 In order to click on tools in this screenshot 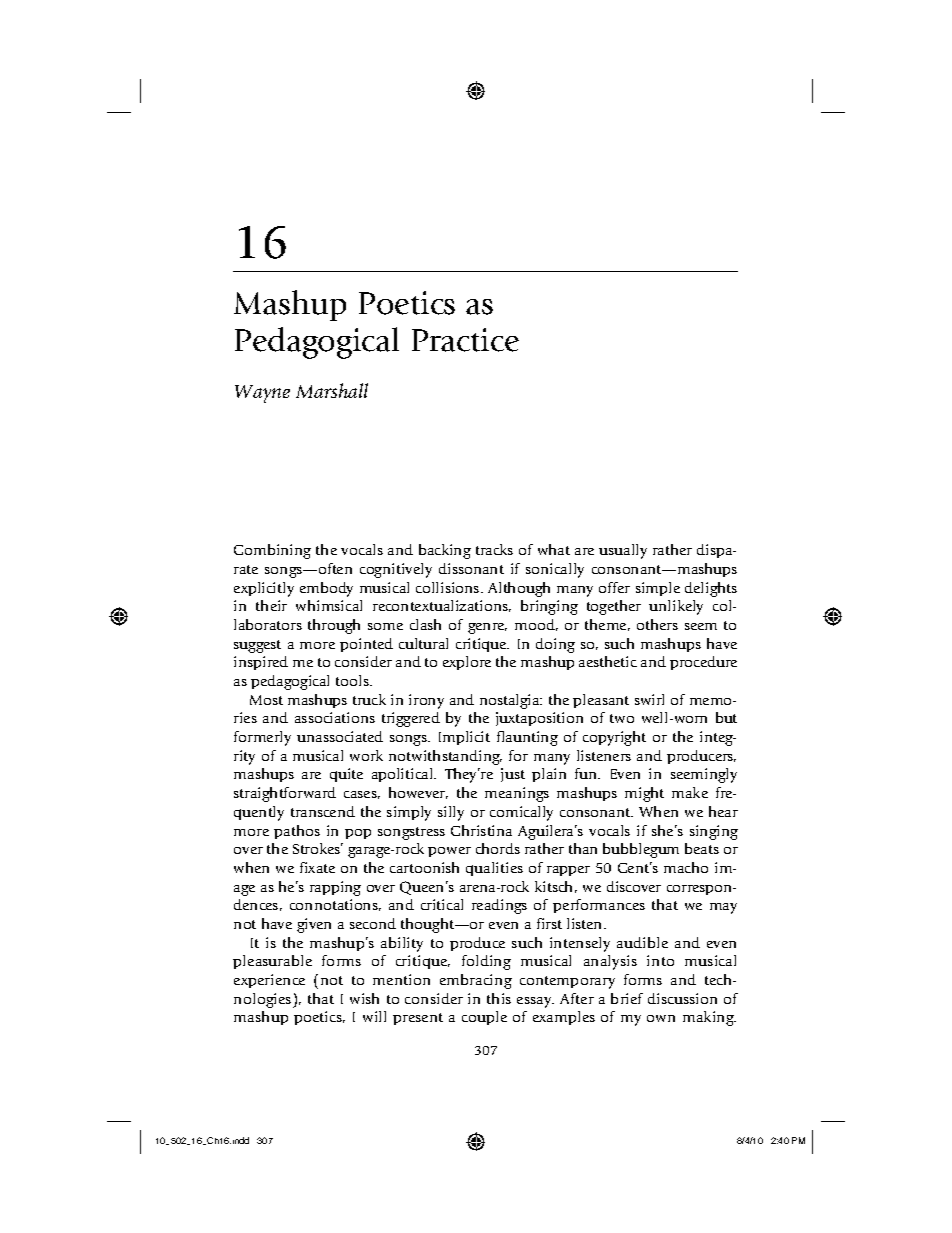, I will do `click(353, 680)`.
